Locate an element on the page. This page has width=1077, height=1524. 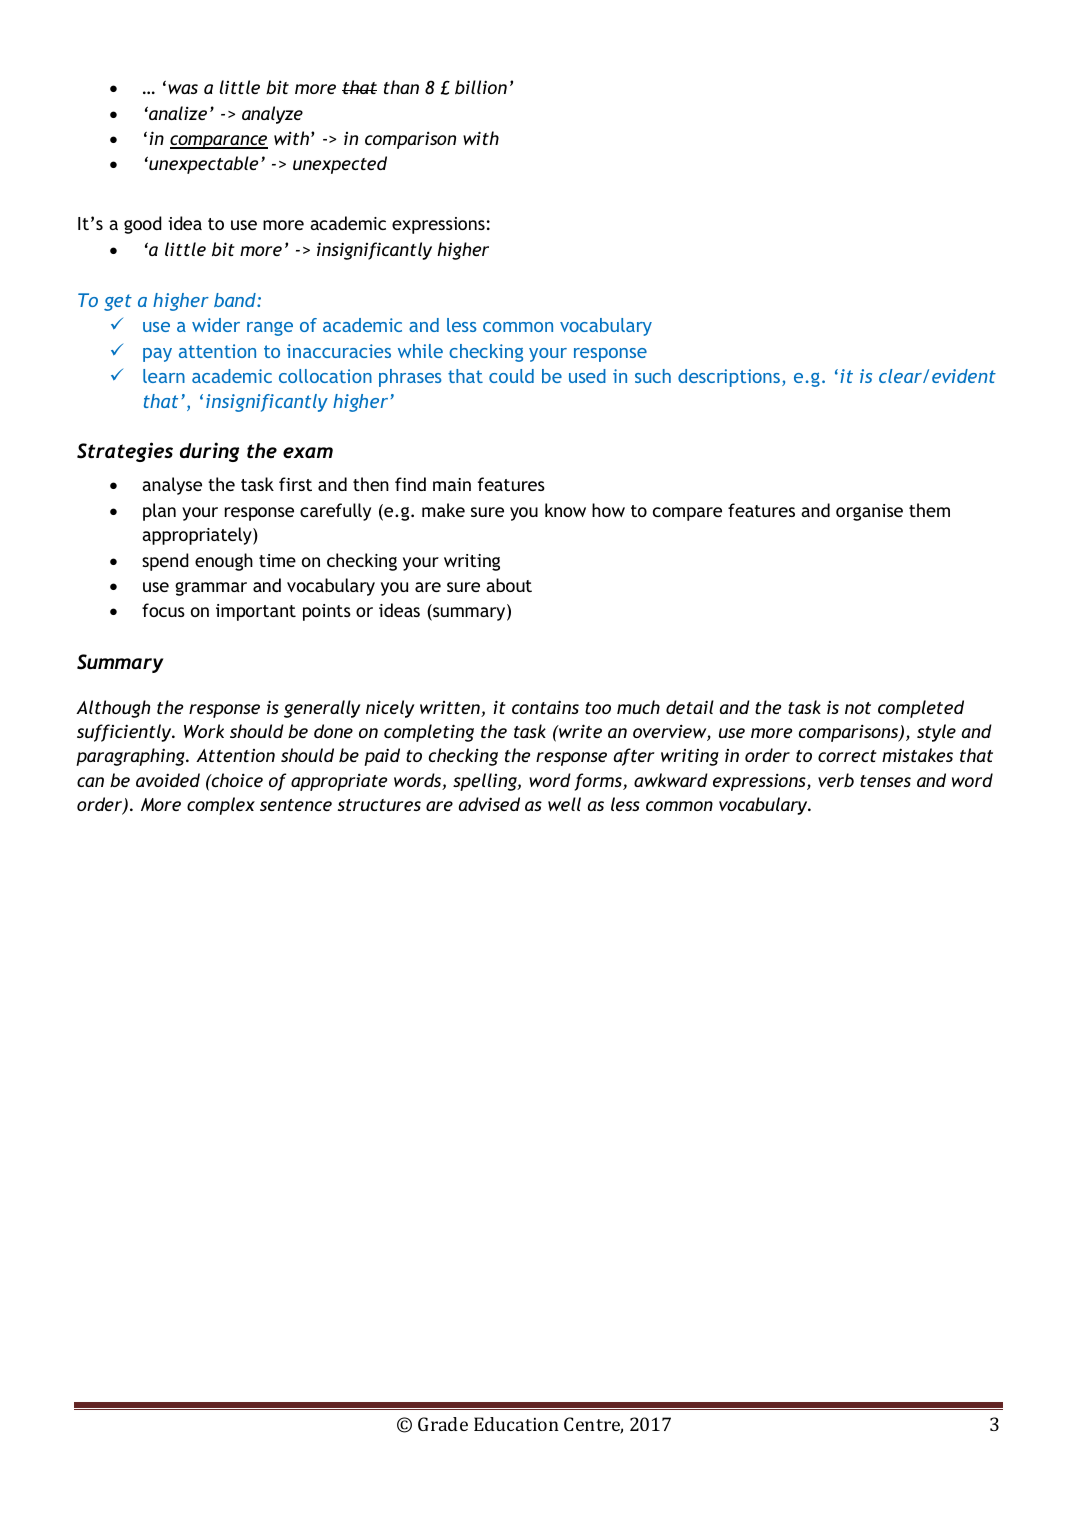
was is located at coordinates (183, 89).
